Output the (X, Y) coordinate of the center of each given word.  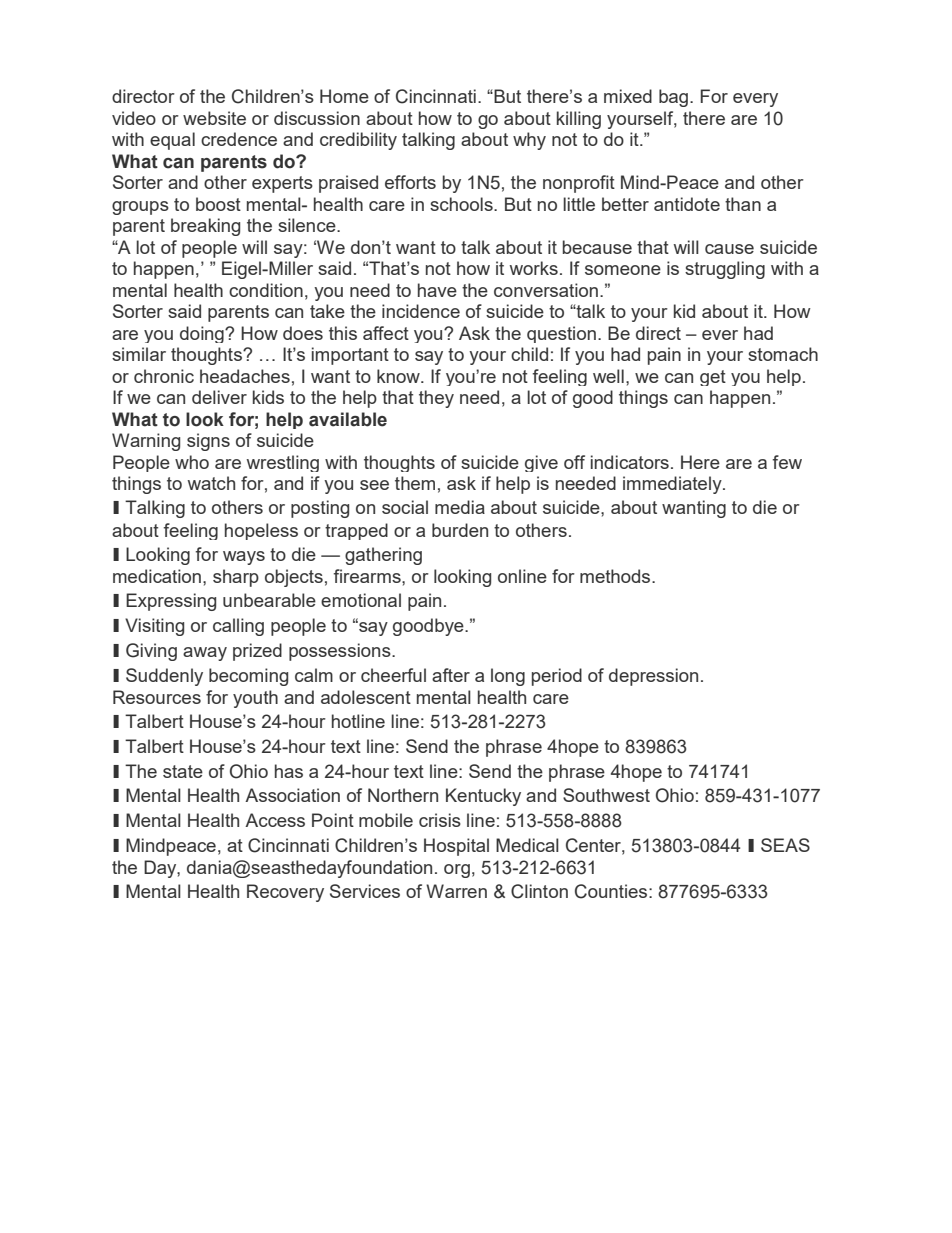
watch (211, 483)
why (529, 141)
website (214, 118)
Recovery (285, 893)
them (415, 483)
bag (675, 98)
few (787, 462)
